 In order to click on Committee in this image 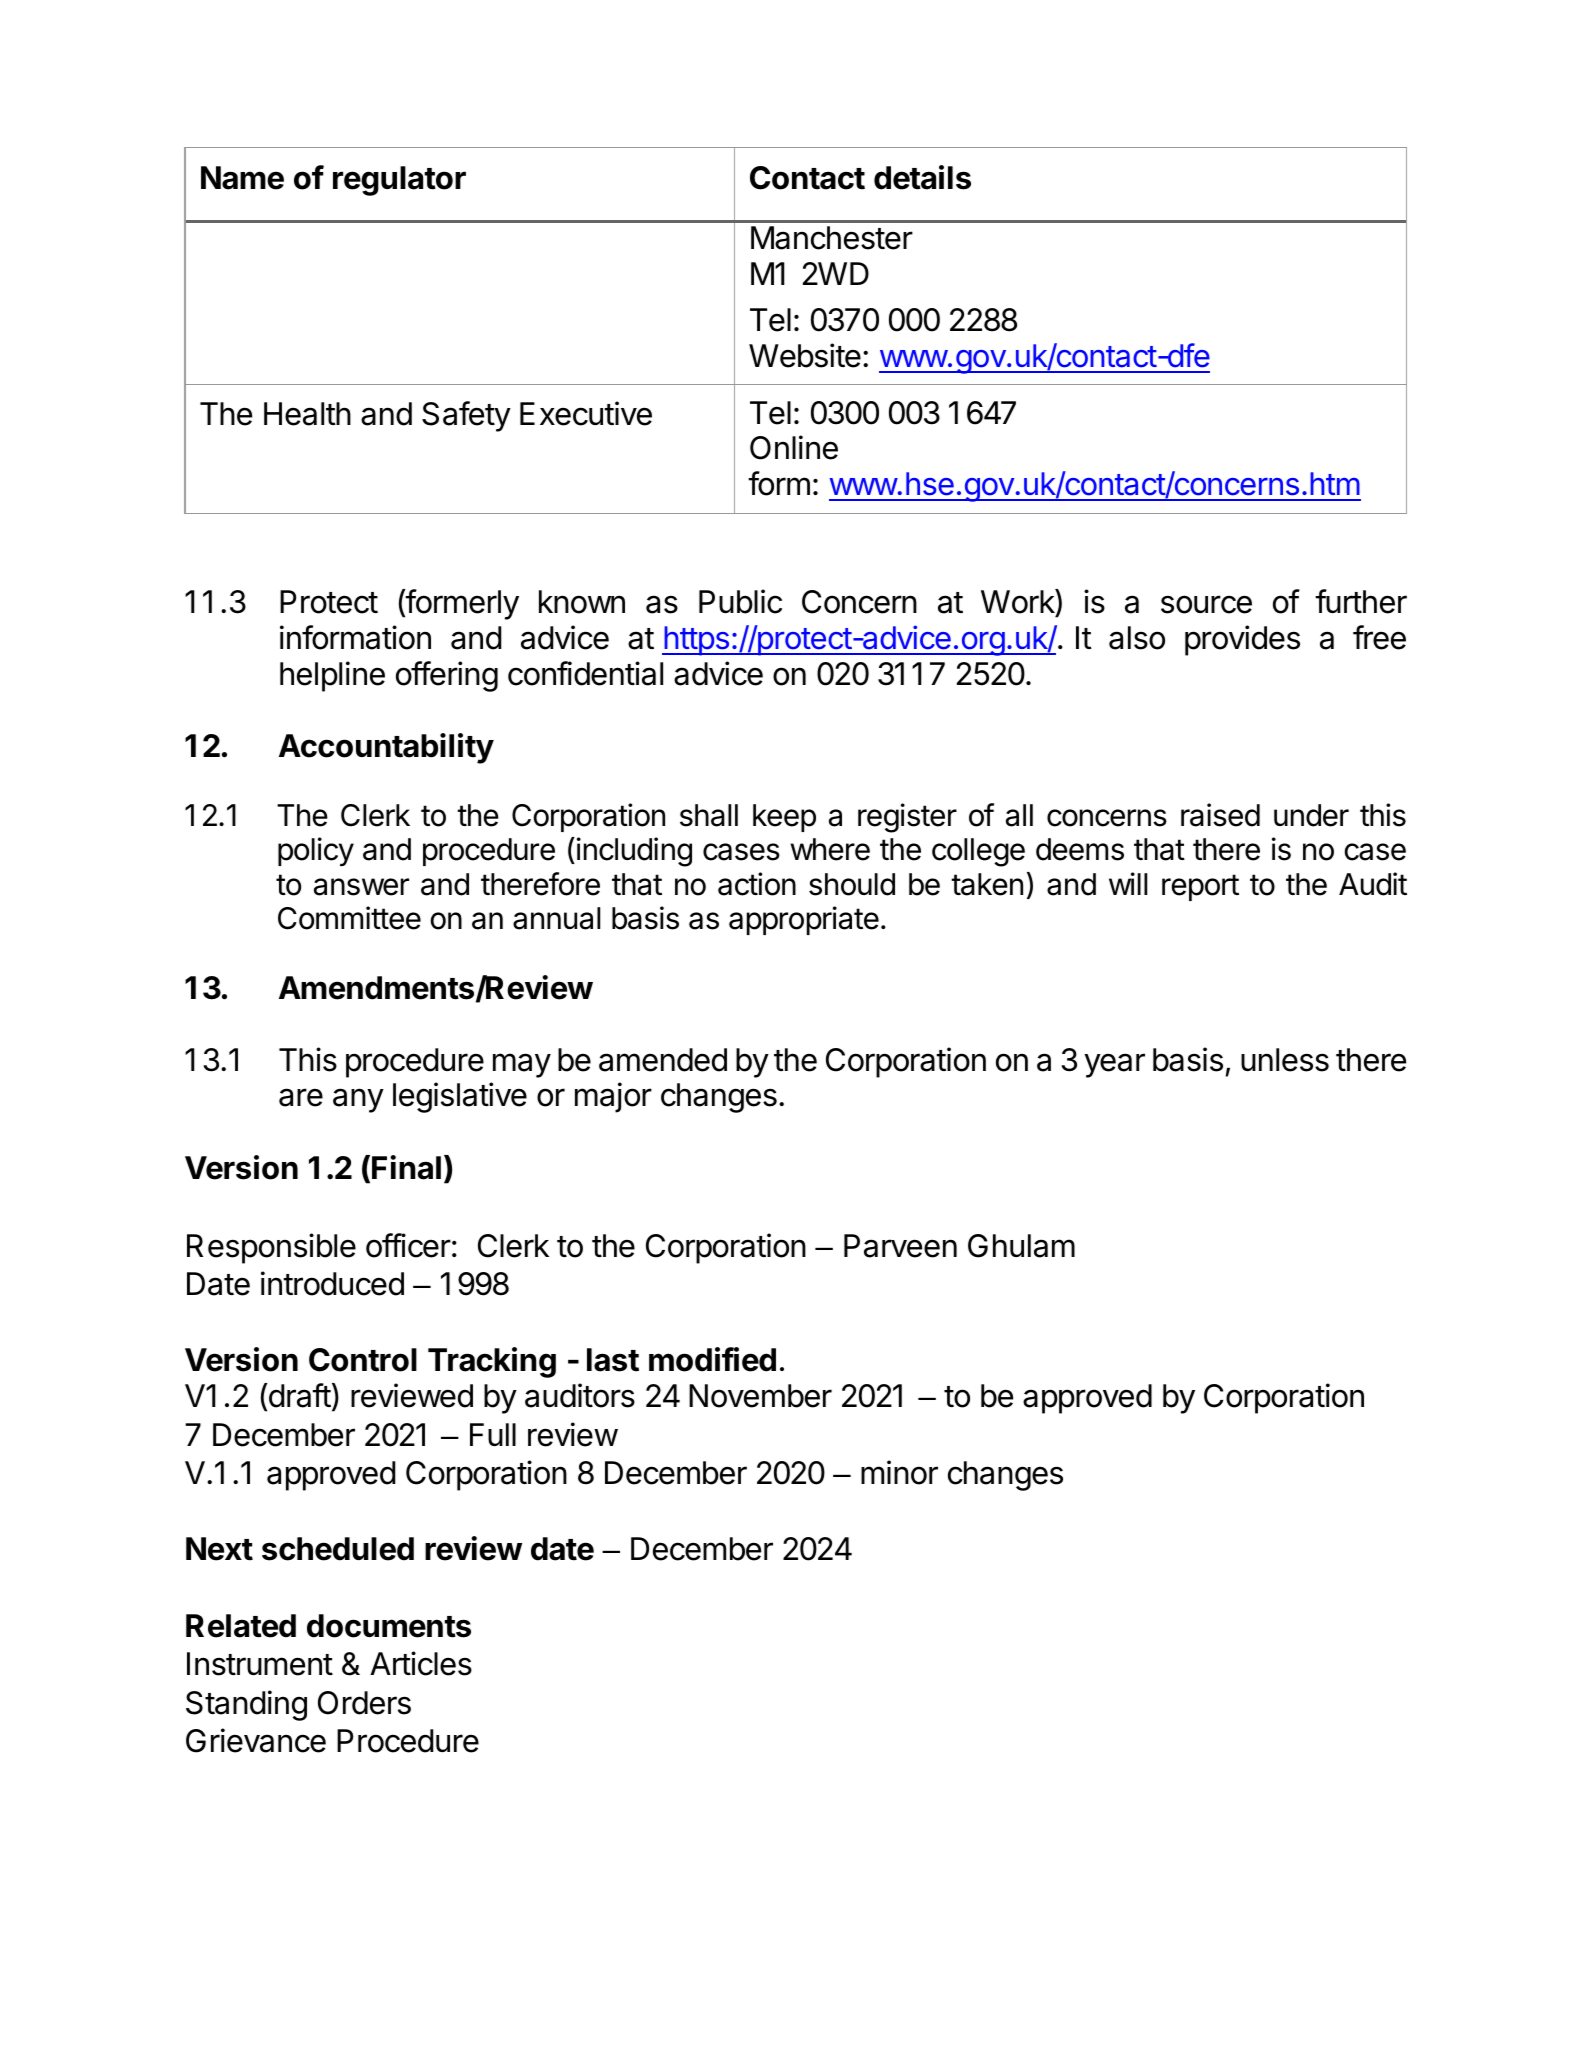, I will do `click(349, 918)`.
